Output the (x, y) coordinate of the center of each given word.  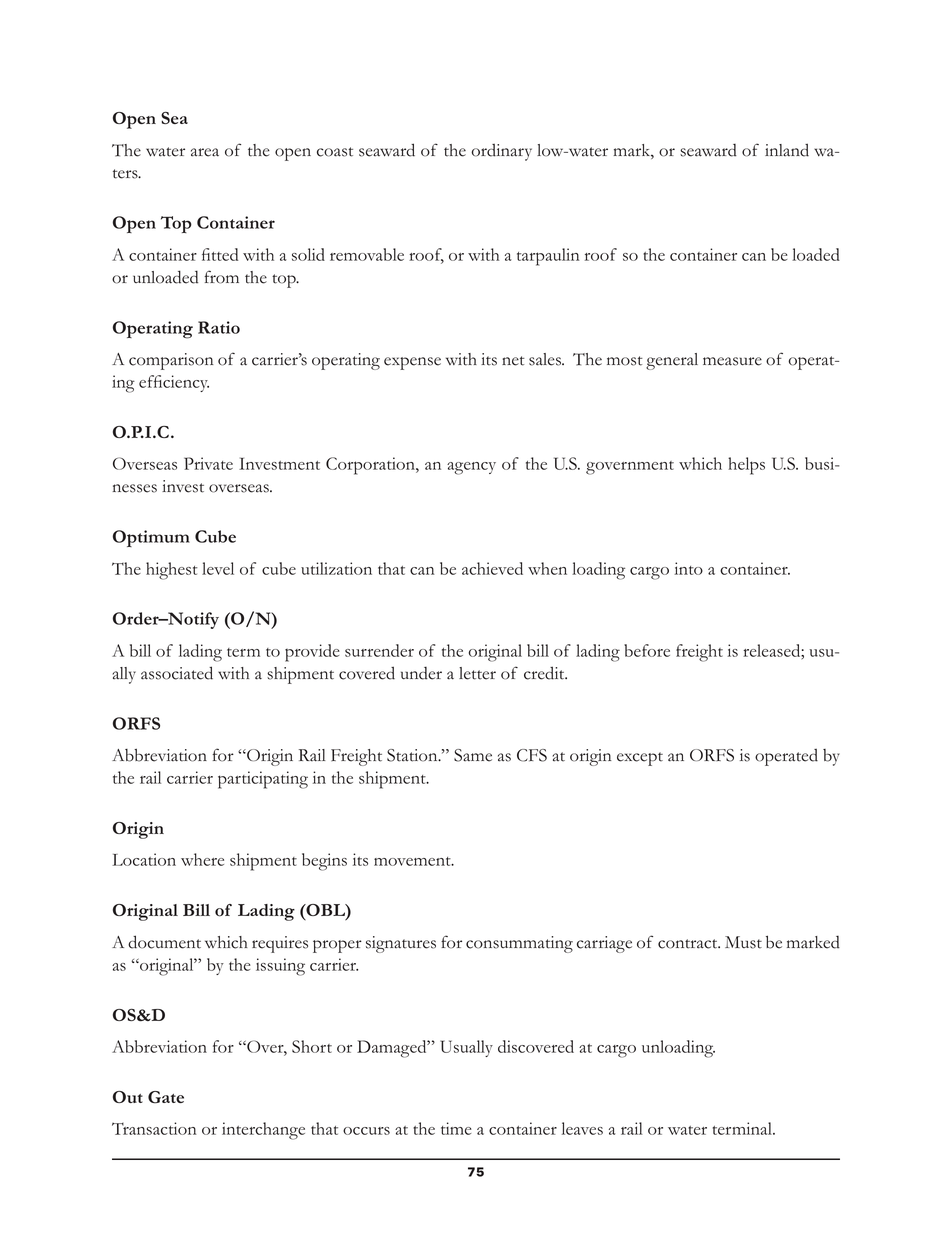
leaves (582, 1128)
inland (787, 150)
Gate (166, 1097)
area (205, 152)
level (218, 568)
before (647, 650)
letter (477, 673)
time (456, 1128)
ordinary (501, 152)
